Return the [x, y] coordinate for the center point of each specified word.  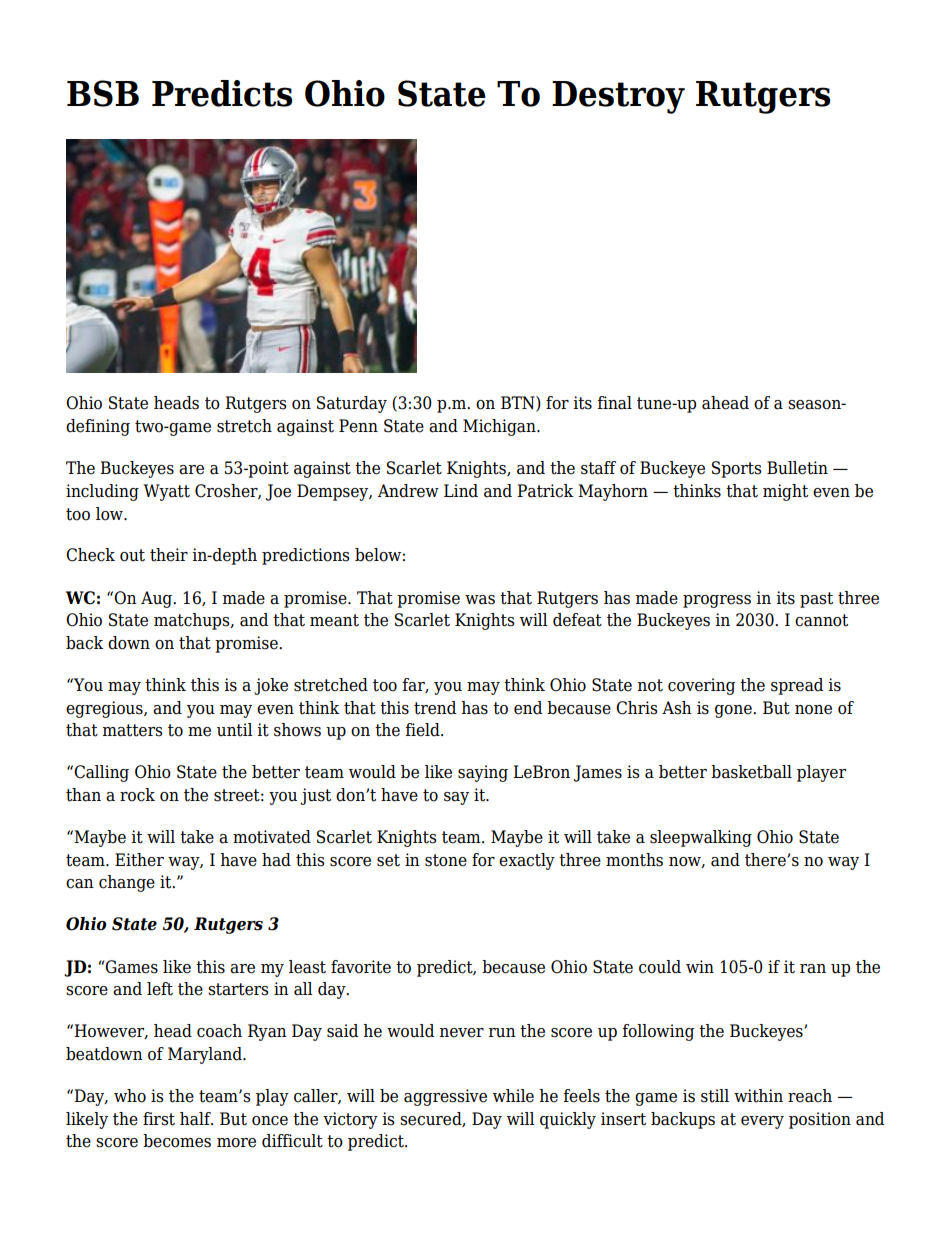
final [614, 403]
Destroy [618, 97]
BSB [103, 93]
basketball [751, 772]
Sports [737, 469]
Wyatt [167, 492]
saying [483, 773]
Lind [461, 491]
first [159, 1119]
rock [137, 795]
